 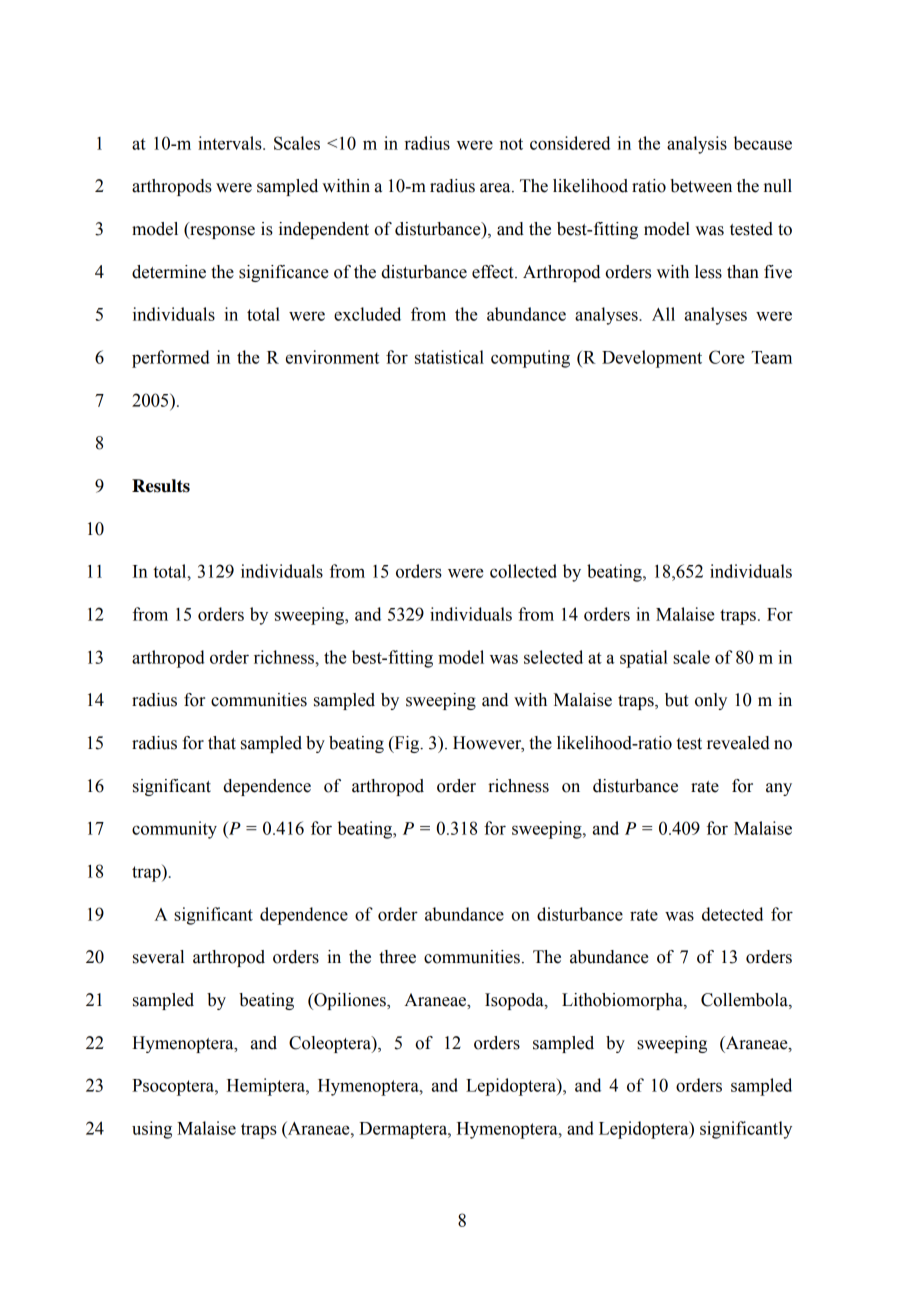 What do you see at coordinates (397, 957) in the image?
I see `three` at bounding box center [397, 957].
